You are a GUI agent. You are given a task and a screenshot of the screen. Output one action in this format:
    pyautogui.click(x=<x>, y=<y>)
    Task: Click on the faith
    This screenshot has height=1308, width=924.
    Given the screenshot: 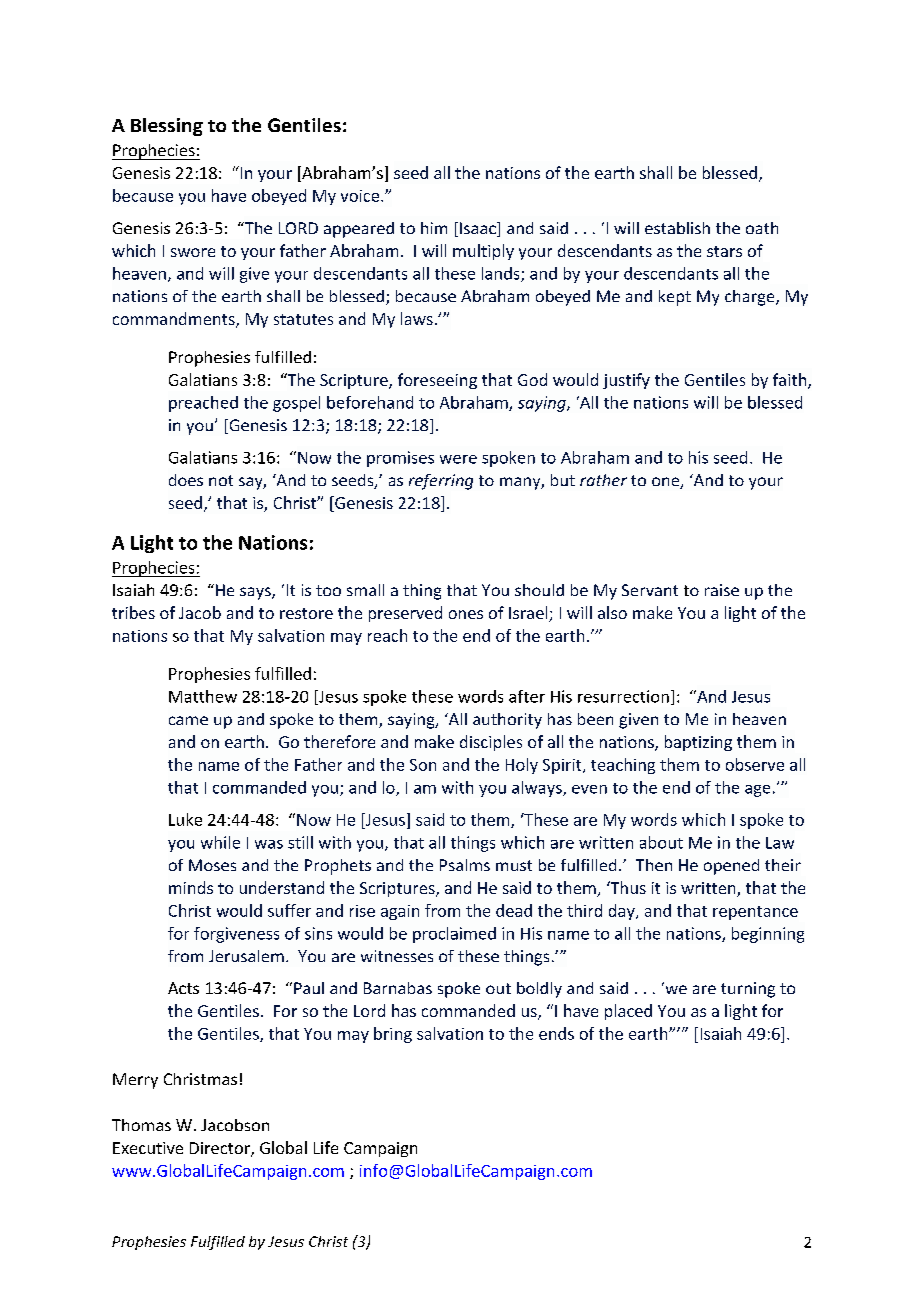 What is the action you would take?
    pyautogui.click(x=791, y=380)
